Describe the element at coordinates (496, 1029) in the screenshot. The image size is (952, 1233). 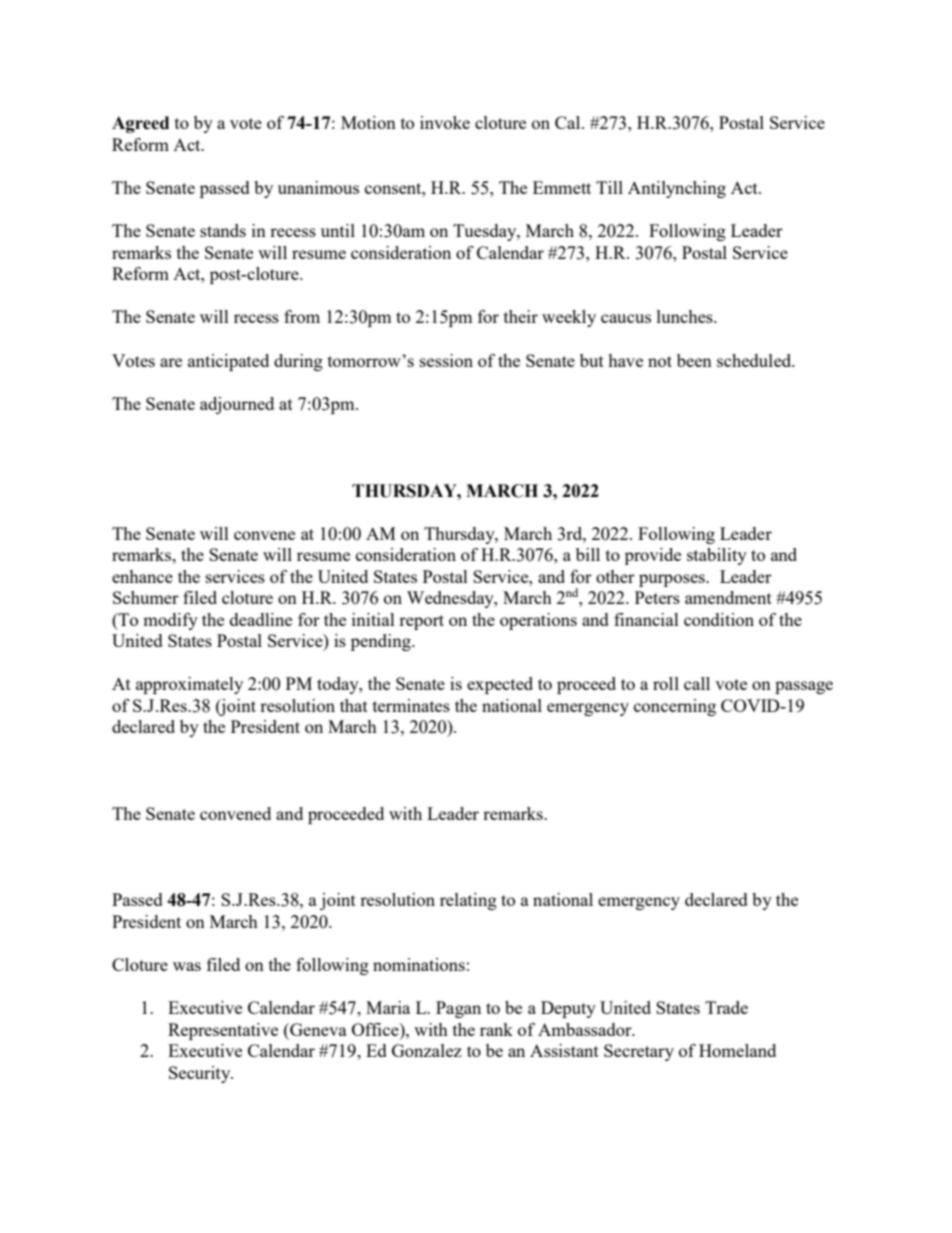
I see `rank` at that location.
